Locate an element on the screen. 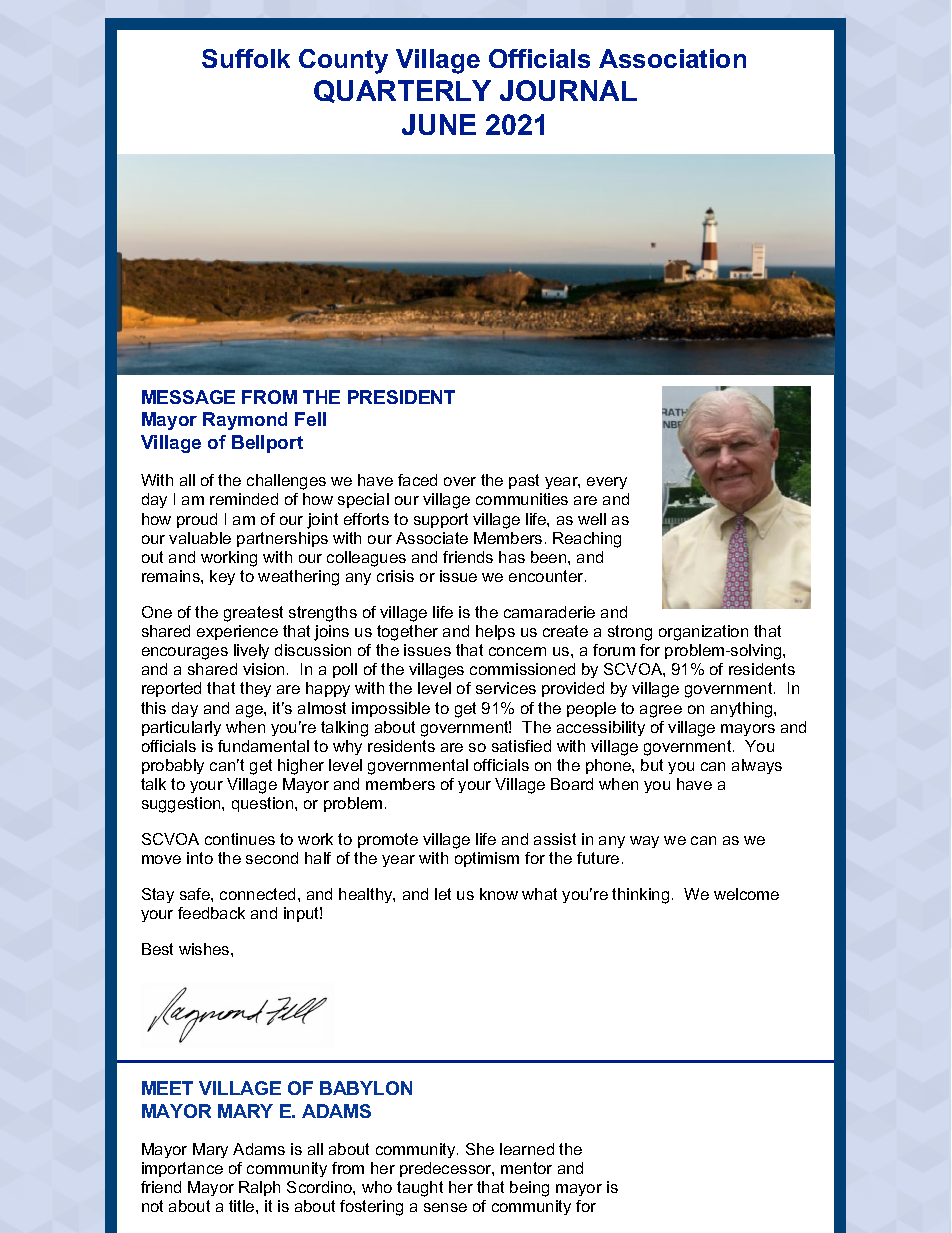  Ralph is located at coordinates (259, 1188).
